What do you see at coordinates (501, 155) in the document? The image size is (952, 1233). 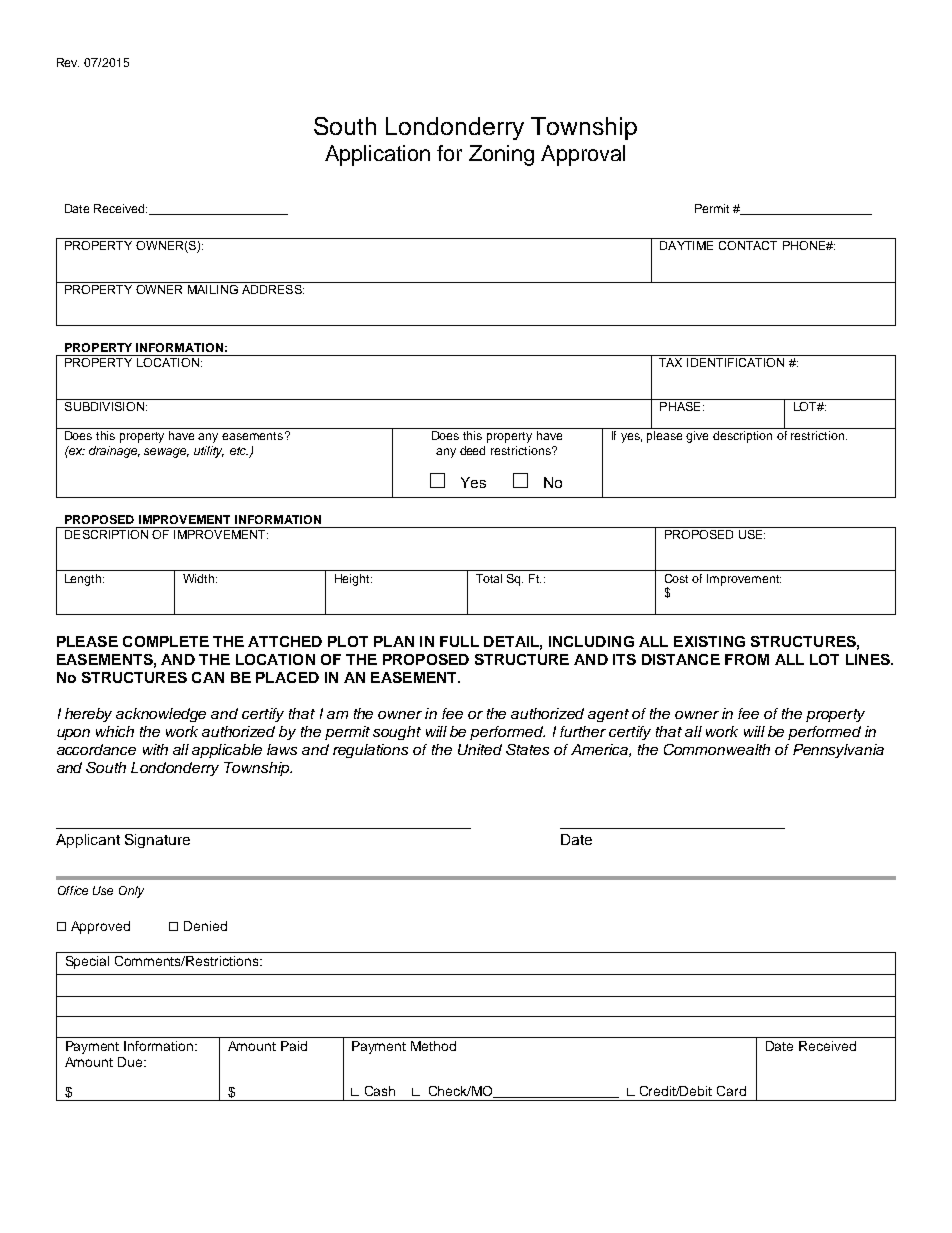 I see `Zoning` at bounding box center [501, 155].
